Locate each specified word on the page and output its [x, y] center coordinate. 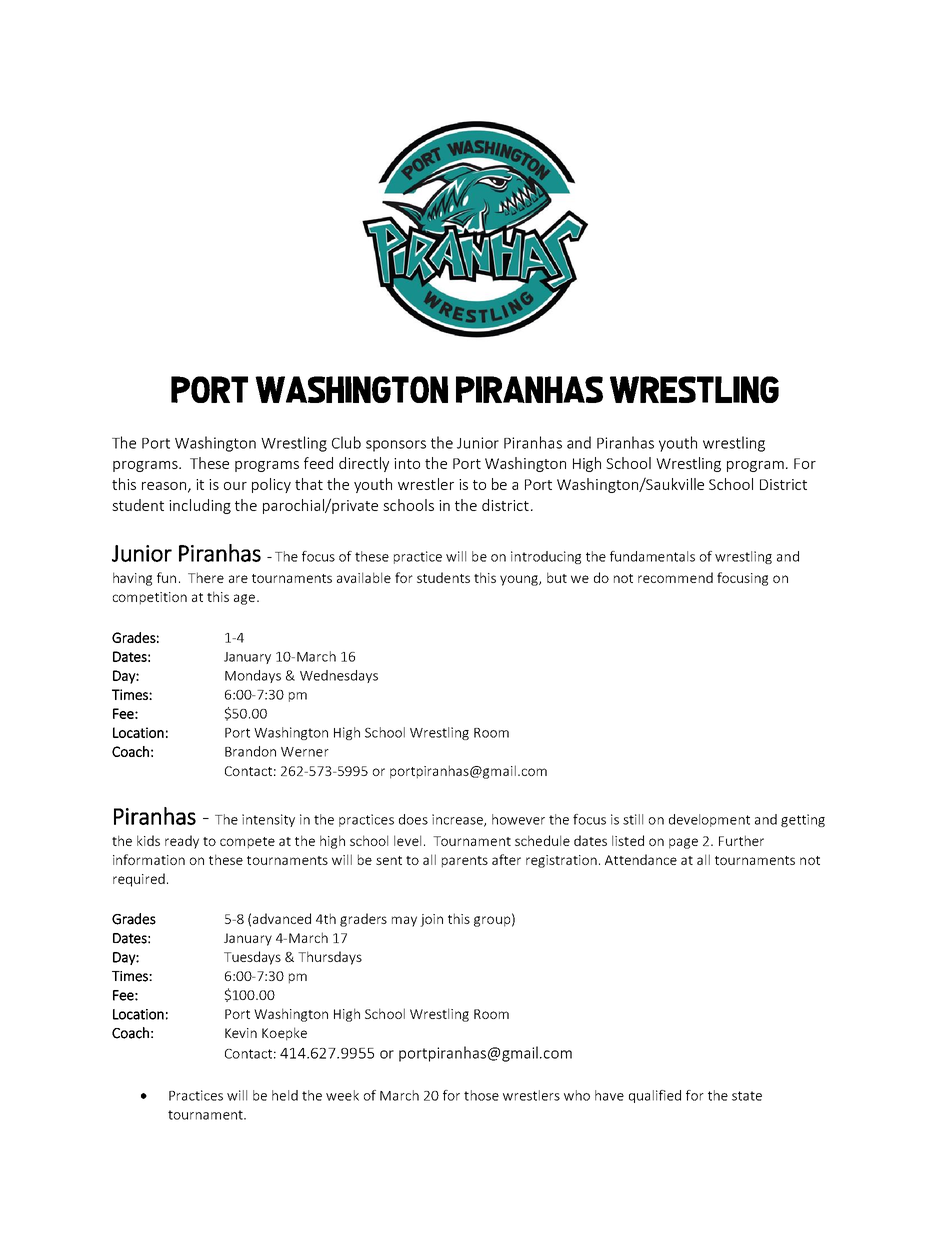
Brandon [250, 751]
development [709, 820]
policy [271, 485]
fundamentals [652, 556]
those [481, 1095]
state [747, 1096]
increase [458, 820]
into [407, 463]
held [285, 1095]
